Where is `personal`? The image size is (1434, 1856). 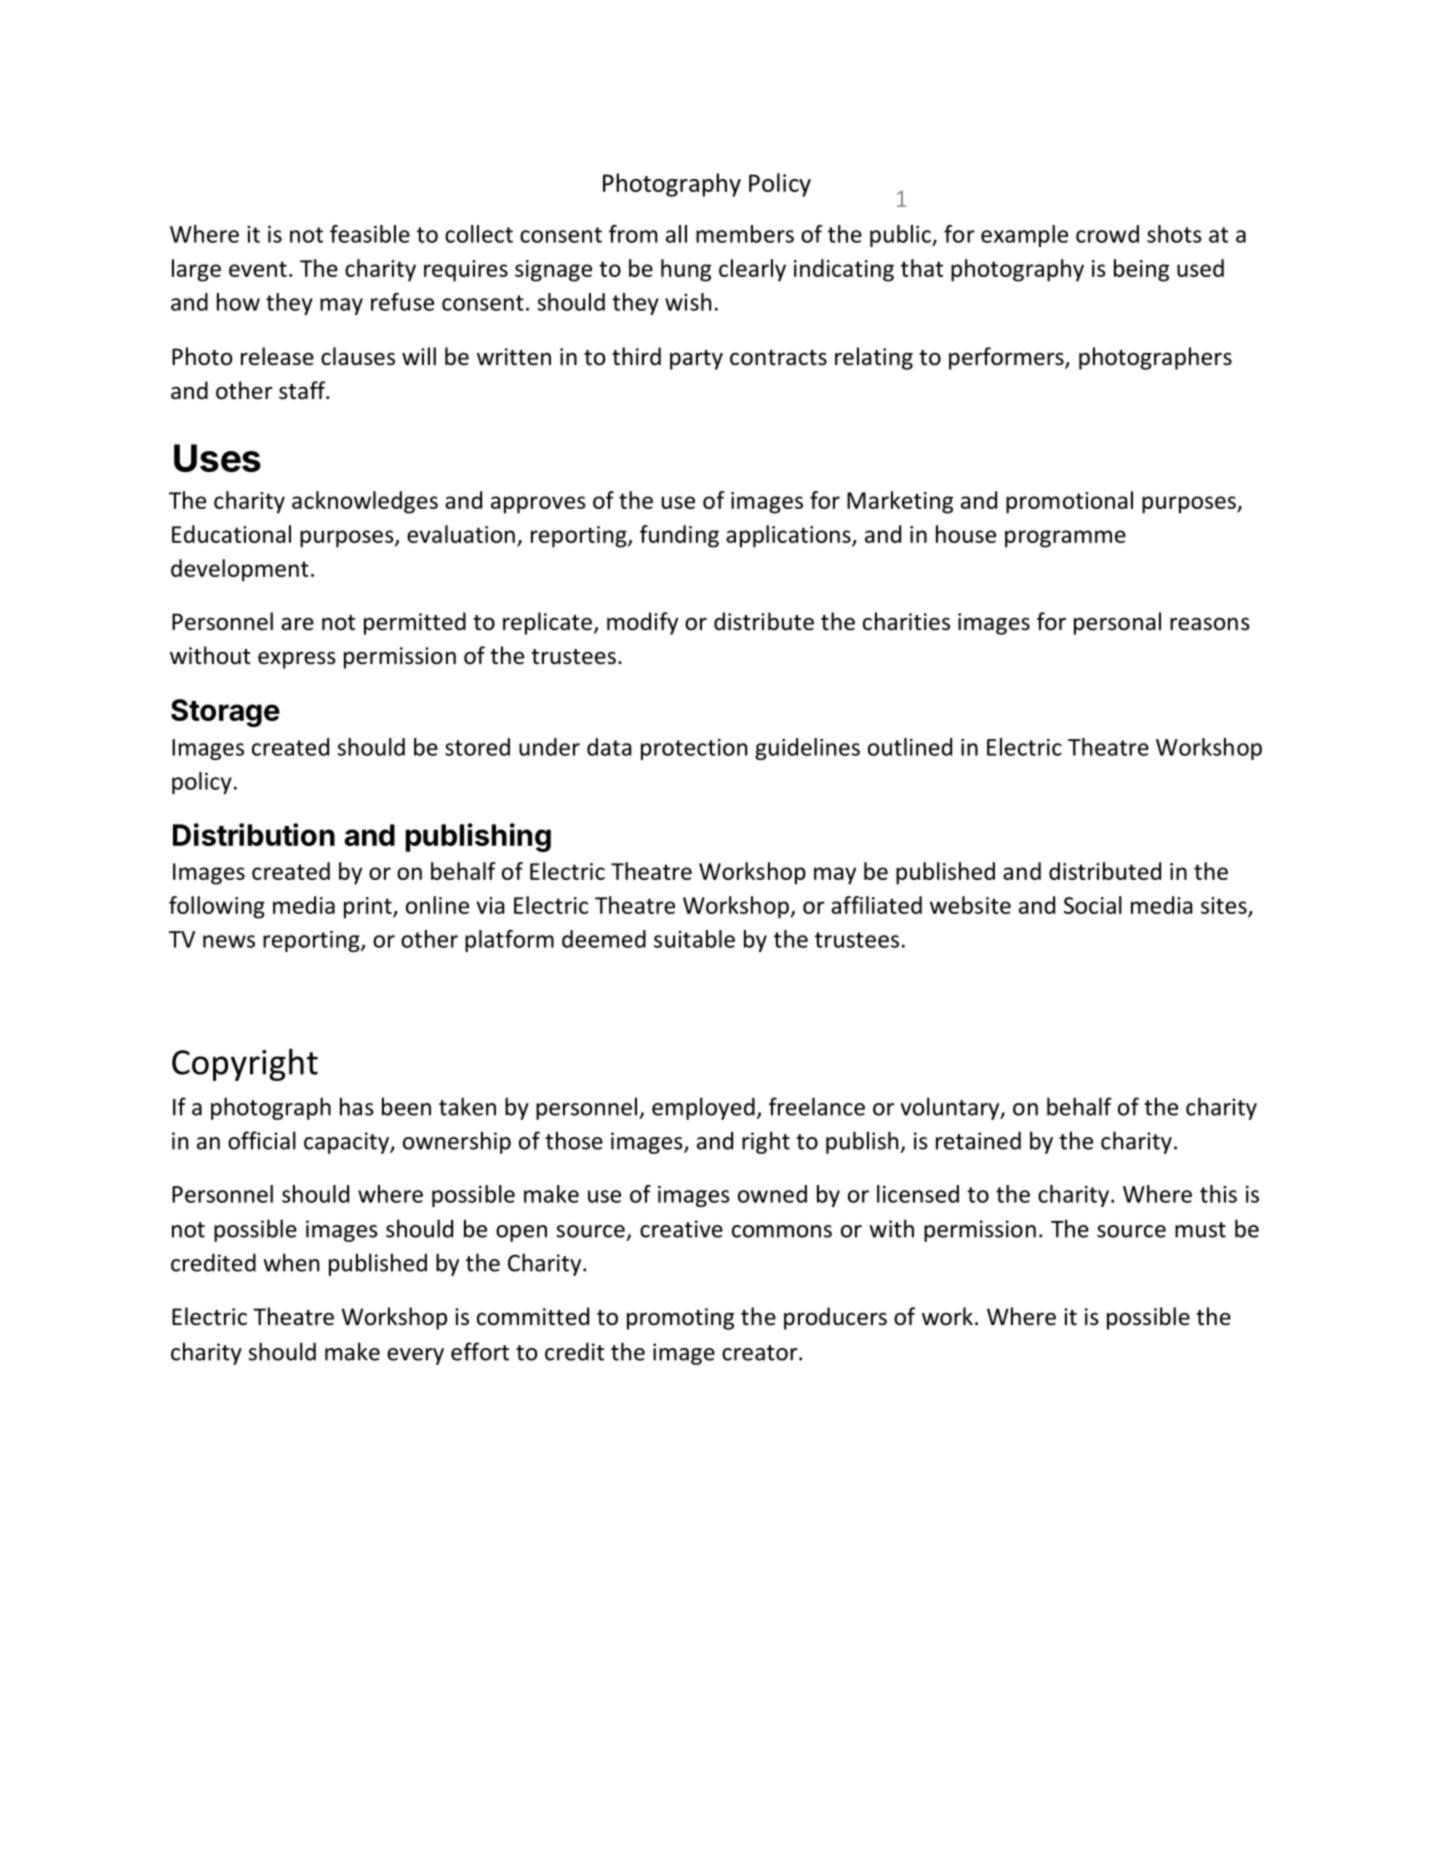 personal is located at coordinates (1117, 623).
